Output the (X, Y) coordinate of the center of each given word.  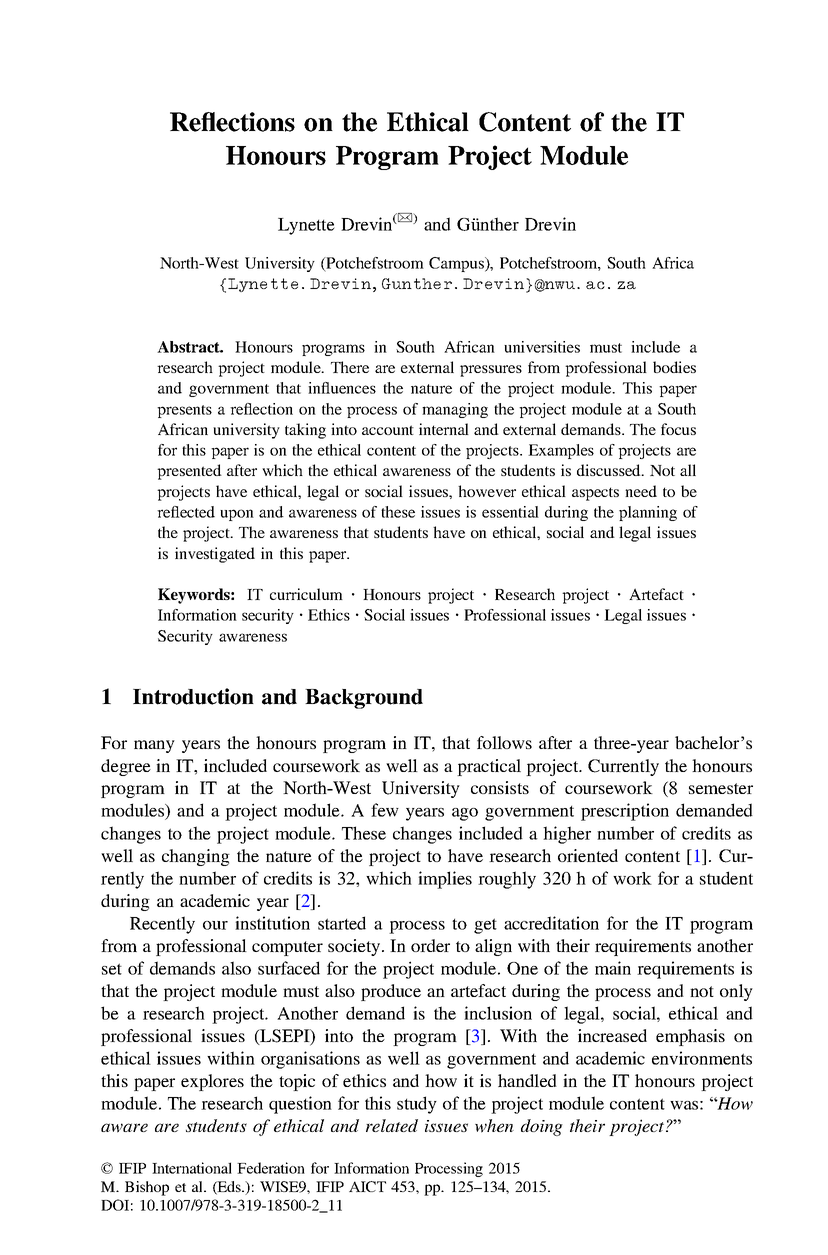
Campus (457, 264)
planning (648, 513)
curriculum (306, 594)
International (192, 1168)
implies (445, 880)
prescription (625, 812)
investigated (215, 555)
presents (184, 411)
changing (196, 857)
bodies (674, 367)
